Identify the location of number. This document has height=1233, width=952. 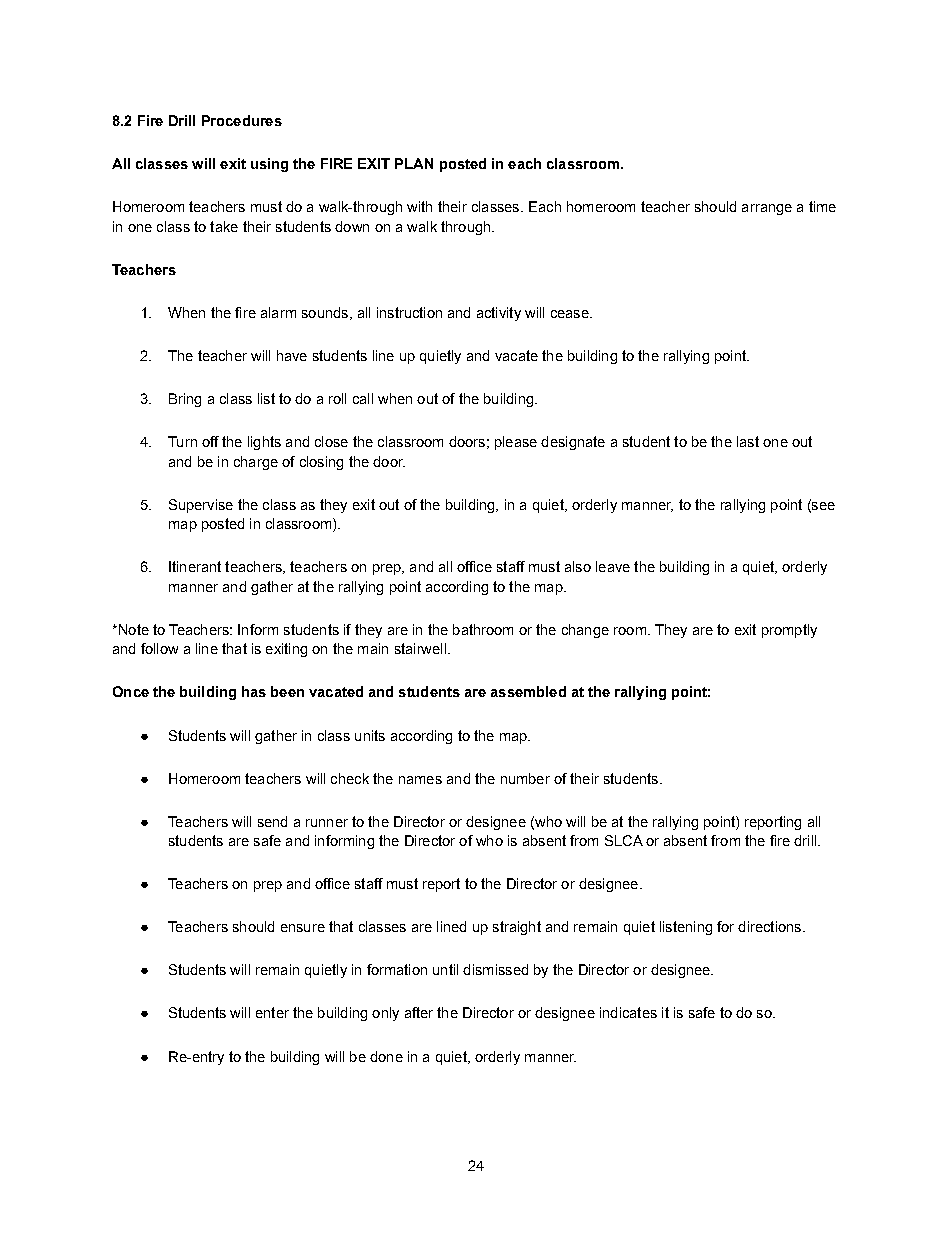
(525, 778).
